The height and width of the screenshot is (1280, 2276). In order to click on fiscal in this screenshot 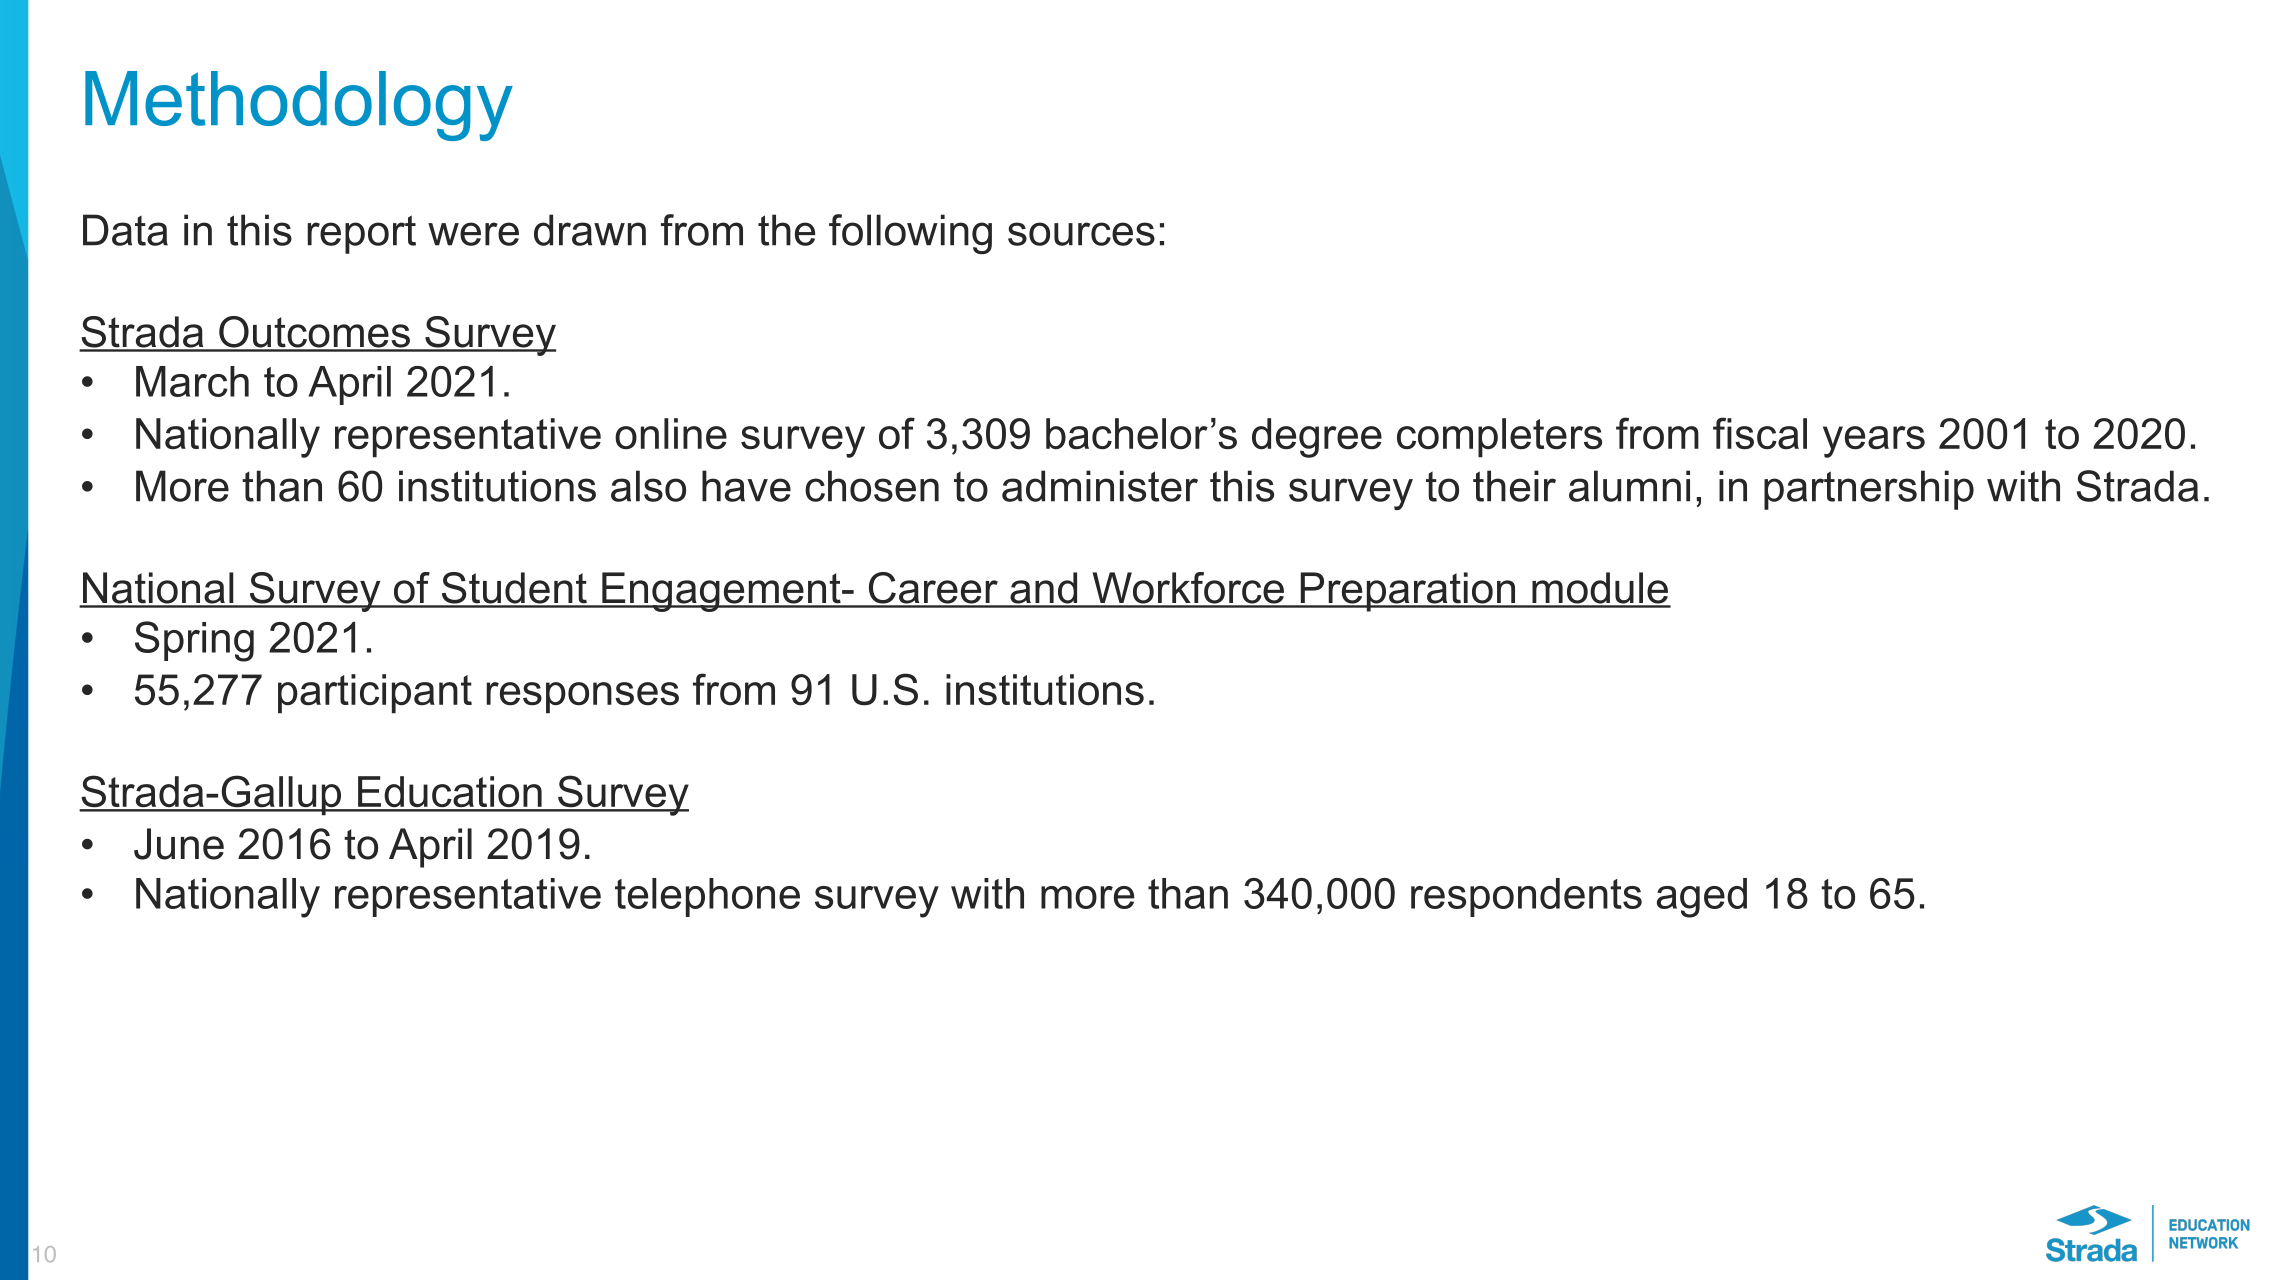, I will do `click(1760, 433)`.
